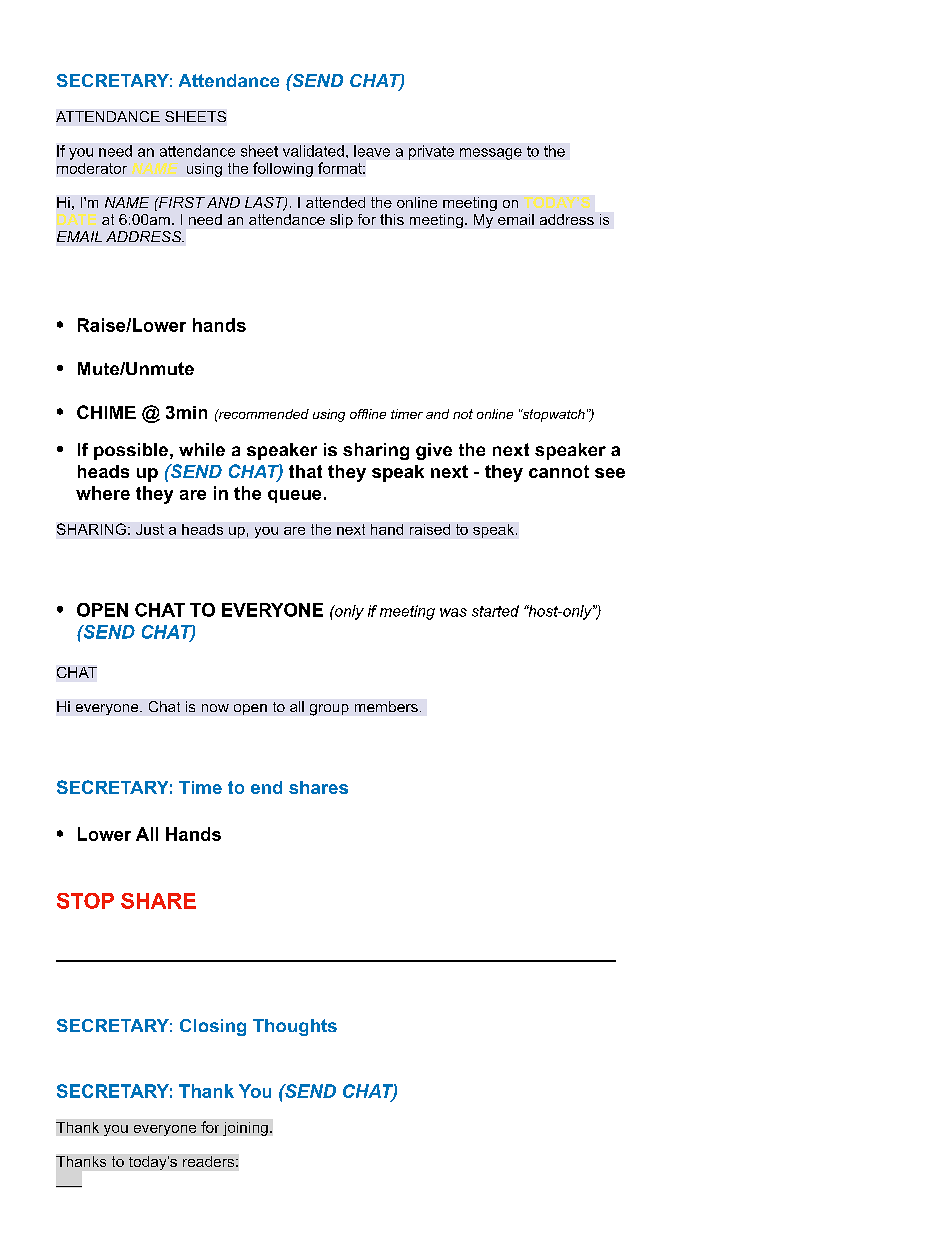  Describe the element at coordinates (295, 1027) in the page. I see `Thoughts` at that location.
